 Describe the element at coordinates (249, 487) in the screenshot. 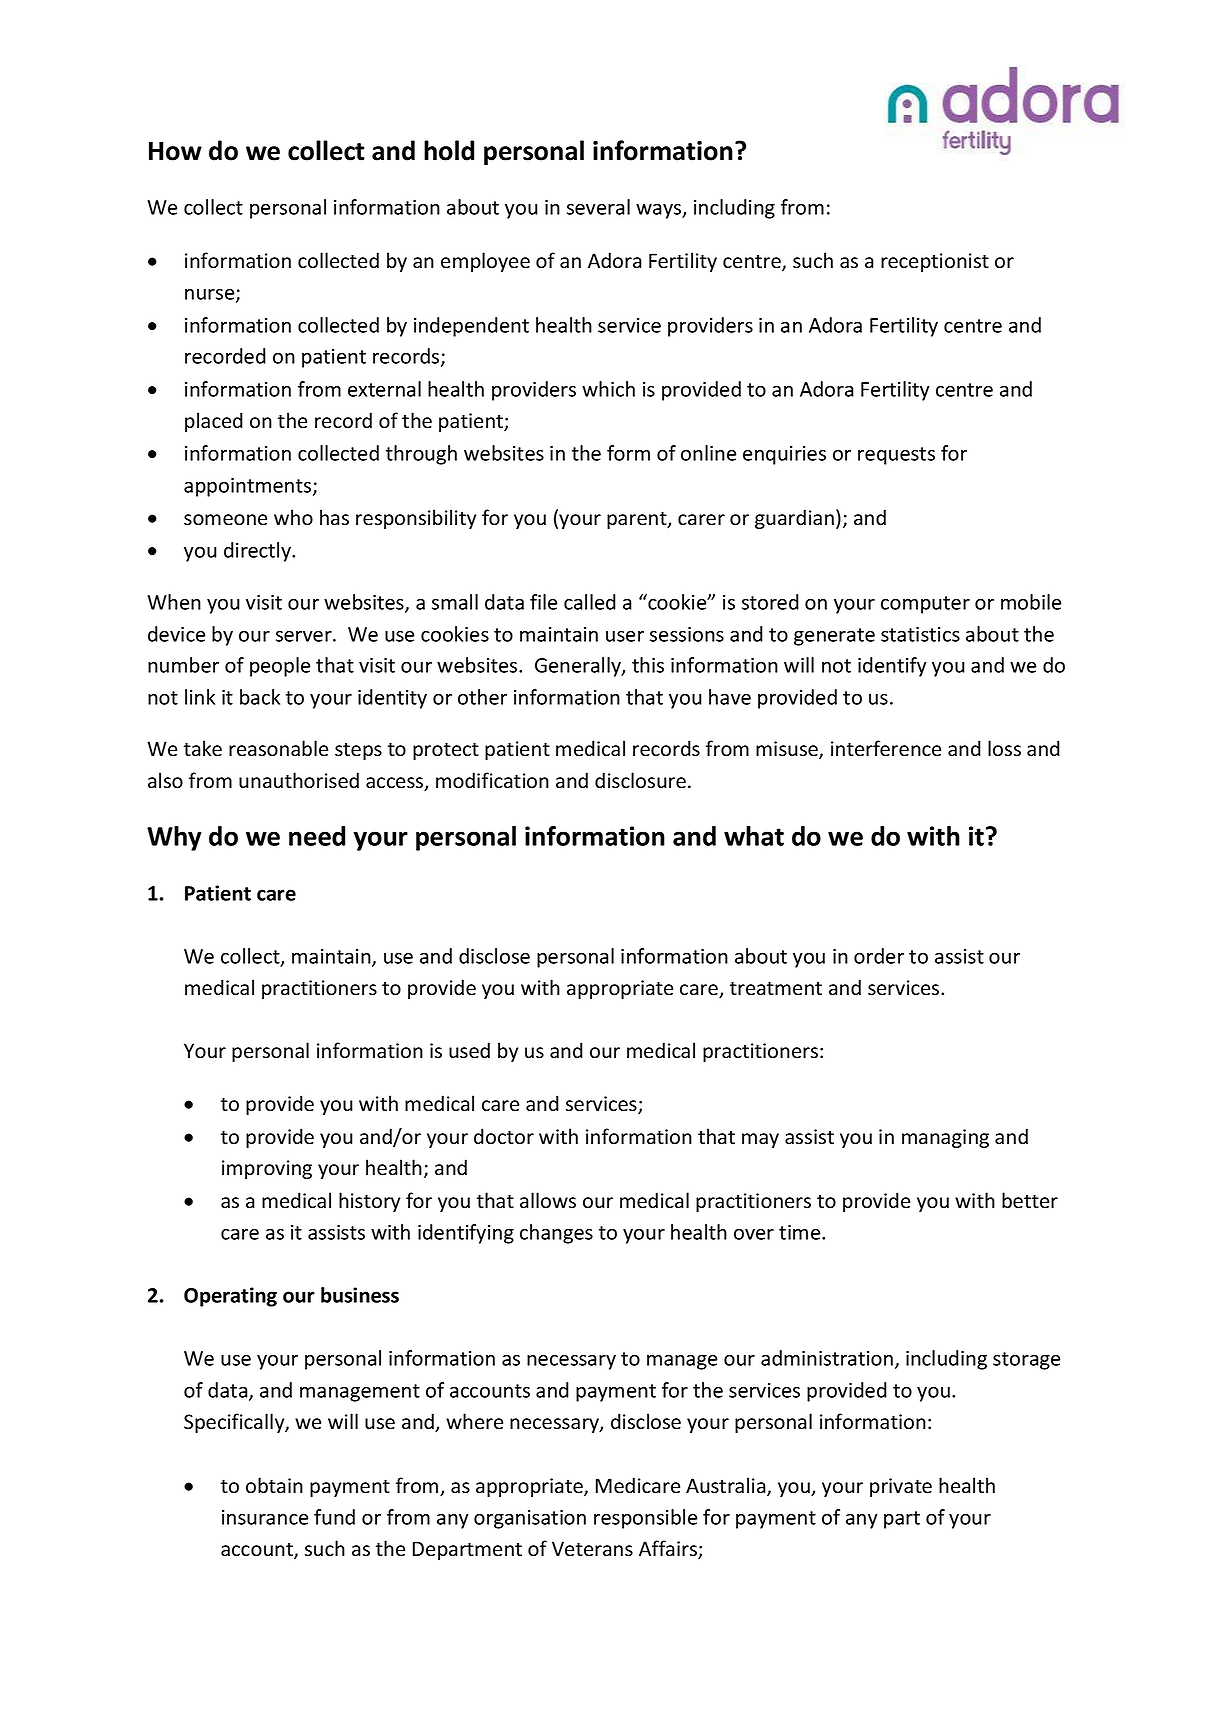

I see `appointments` at that location.
